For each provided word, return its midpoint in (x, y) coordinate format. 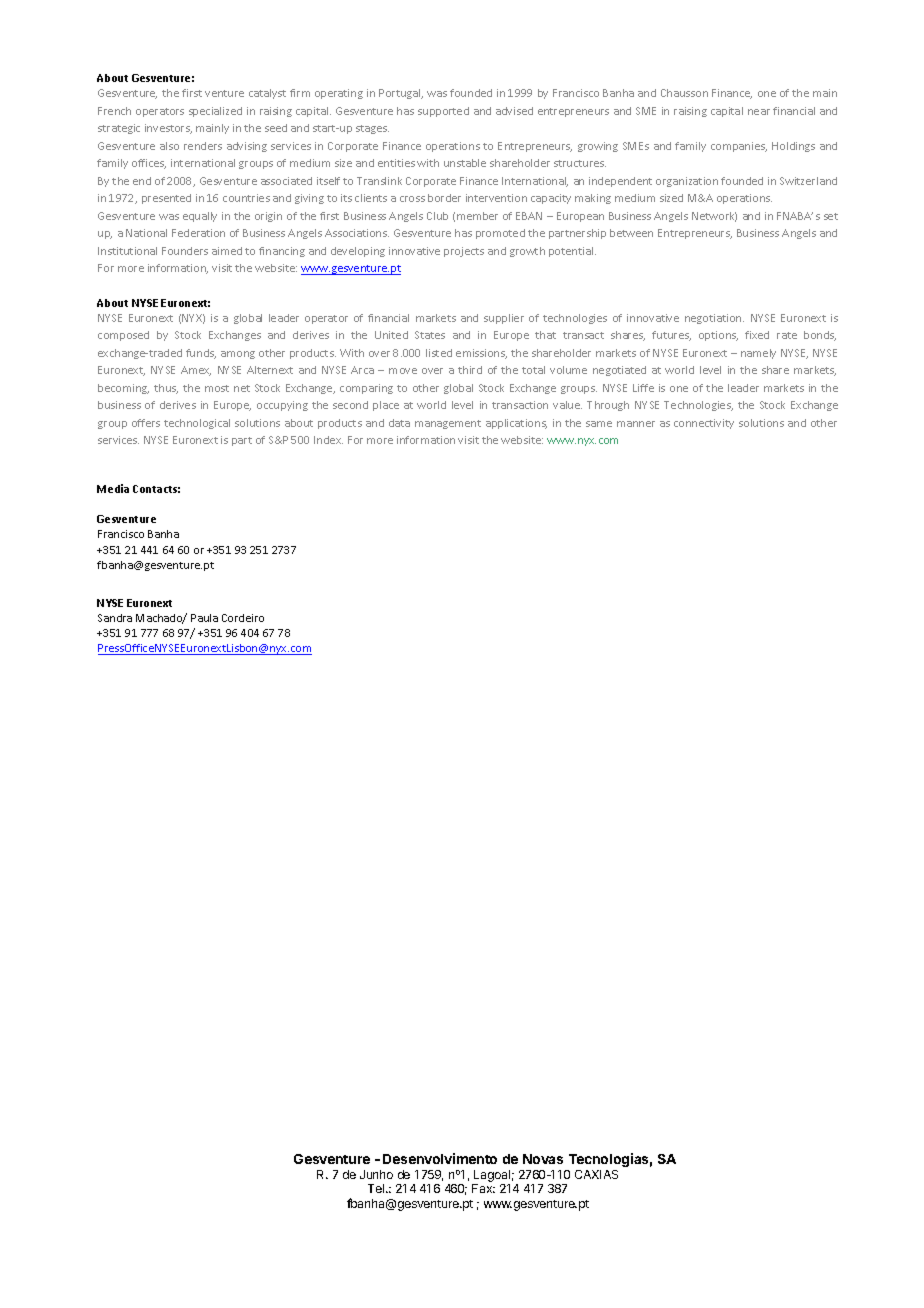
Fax (483, 1188)
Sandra (115, 618)
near (759, 112)
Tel (377, 1188)
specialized (215, 112)
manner (636, 424)
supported (443, 112)
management (448, 424)
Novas (543, 1159)
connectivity (704, 424)
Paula (204, 618)
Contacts (156, 489)
